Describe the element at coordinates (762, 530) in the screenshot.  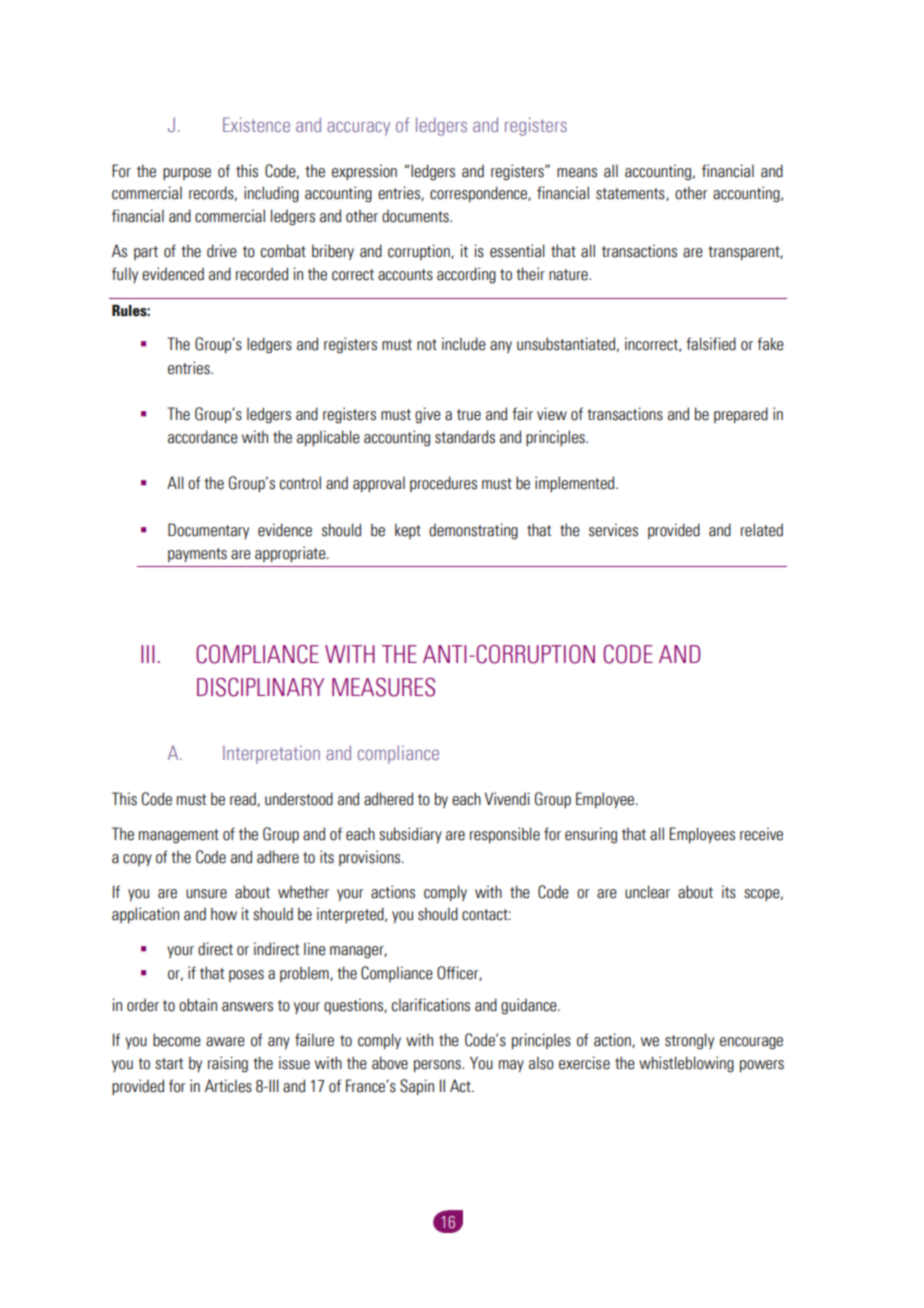
I see `related` at that location.
